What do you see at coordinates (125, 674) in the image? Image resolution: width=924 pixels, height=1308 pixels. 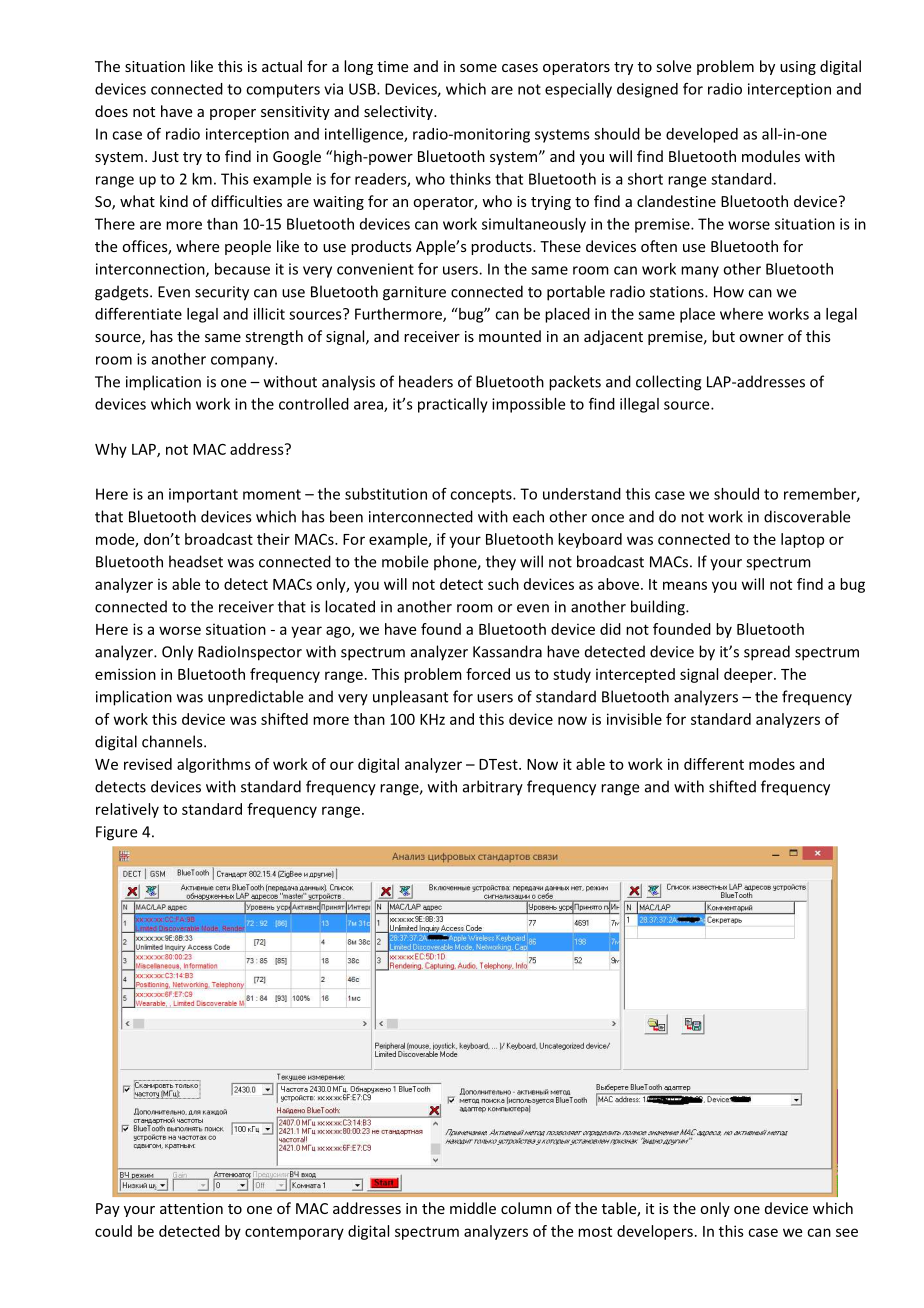 I see `emission` at bounding box center [125, 674].
